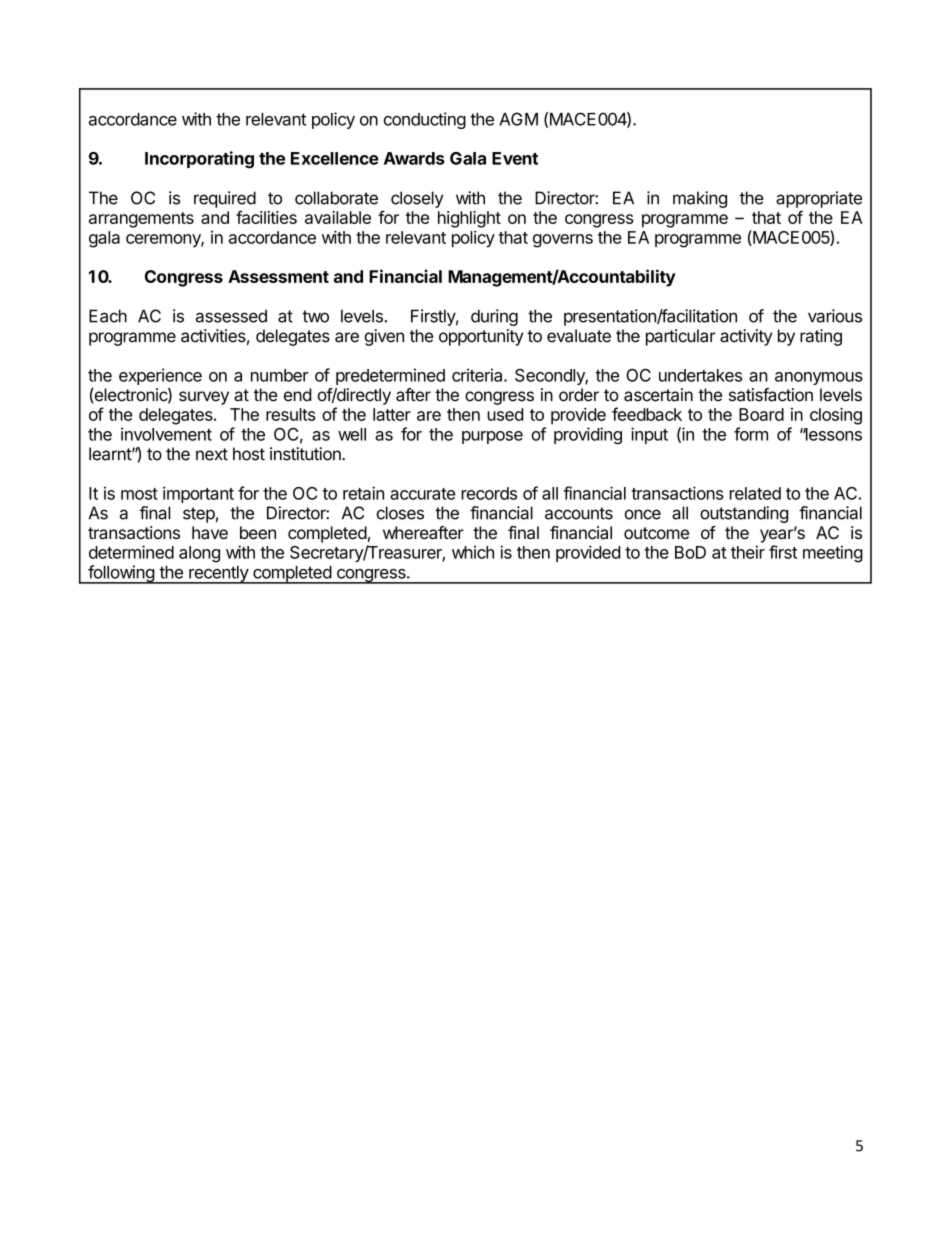 This screenshot has width=952, height=1233. I want to click on Excellence, so click(335, 158).
